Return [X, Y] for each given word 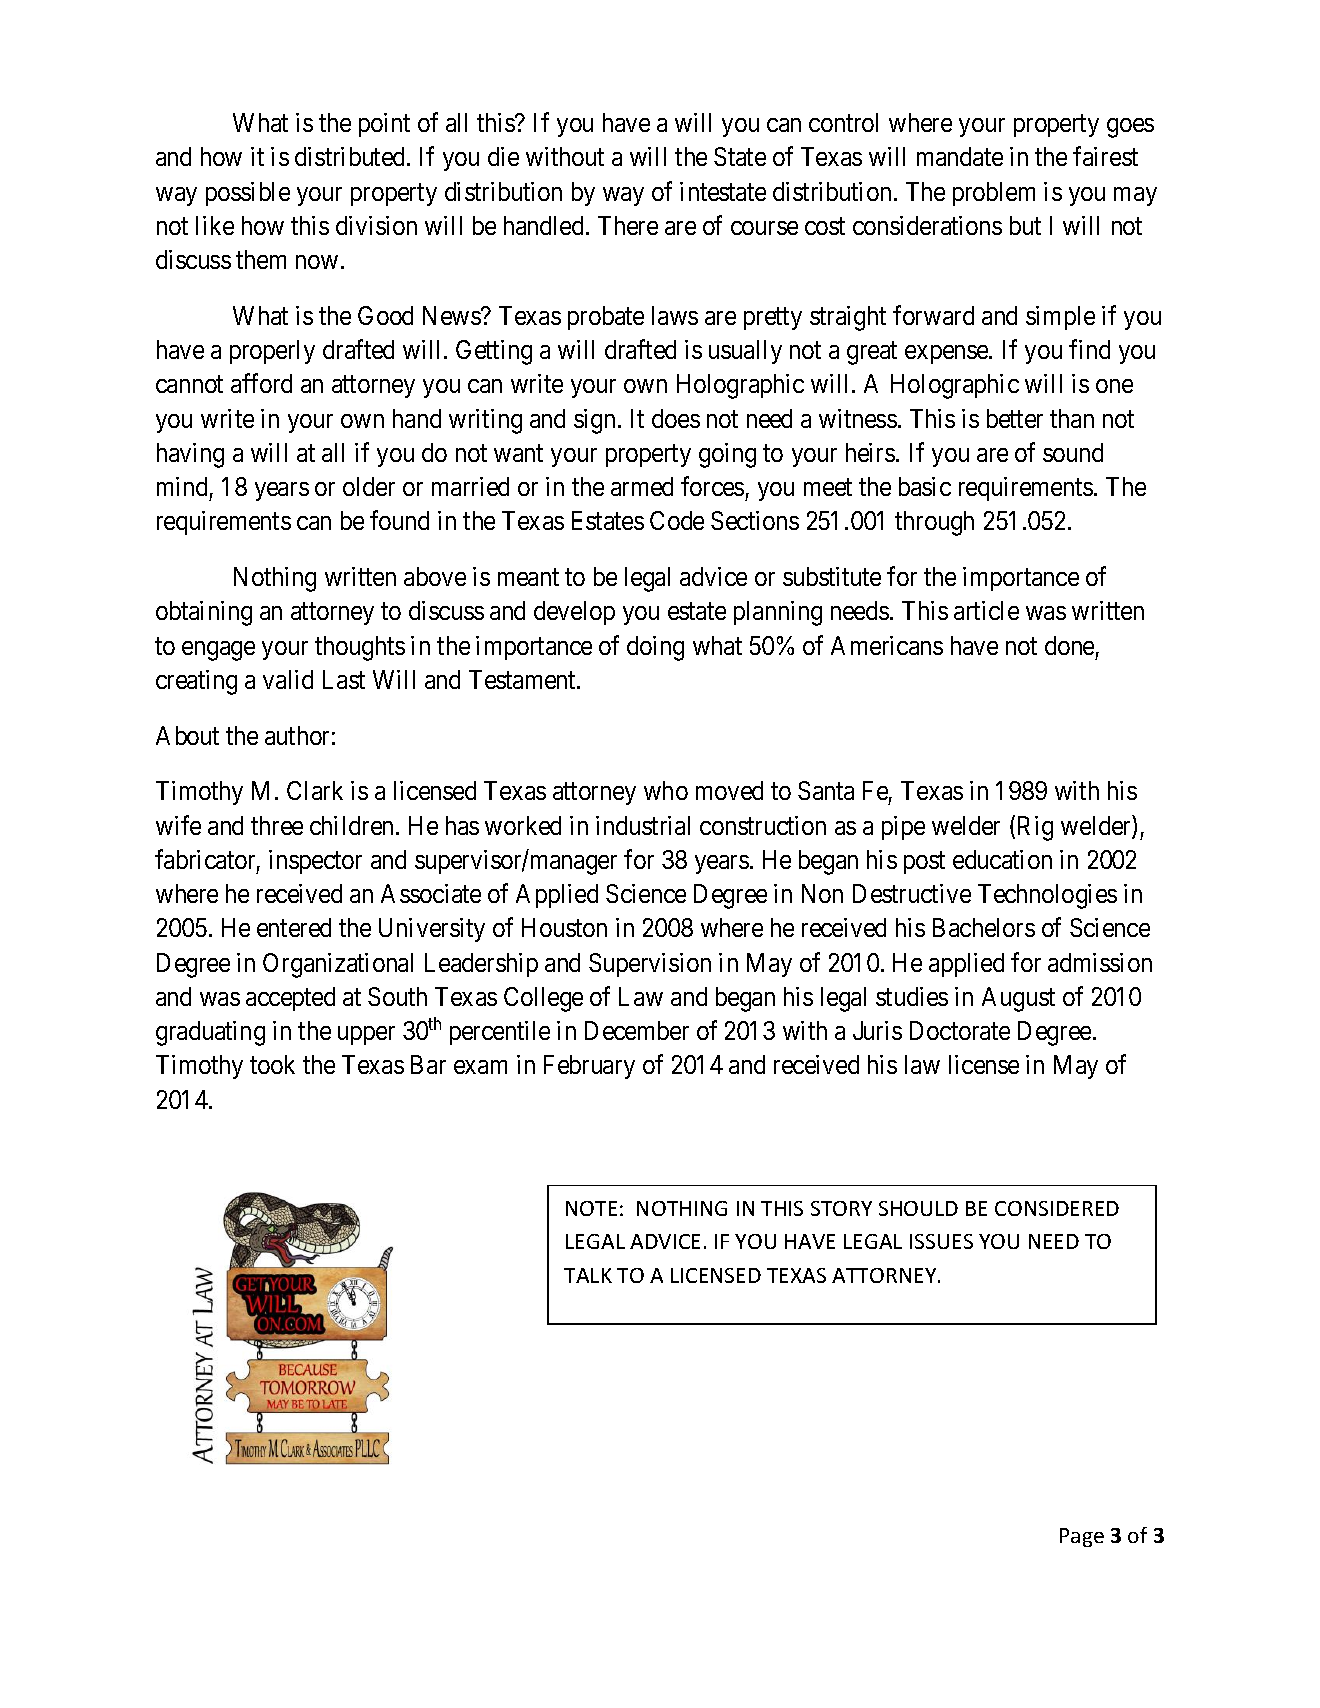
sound [1073, 452]
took [272, 1064]
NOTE [591, 1208]
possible [248, 194]
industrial [643, 825]
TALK [588, 1275]
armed [642, 486]
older [369, 486]
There [628, 225]
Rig [1035, 828]
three [277, 825]
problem [994, 194]
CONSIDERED [1057, 1208]
